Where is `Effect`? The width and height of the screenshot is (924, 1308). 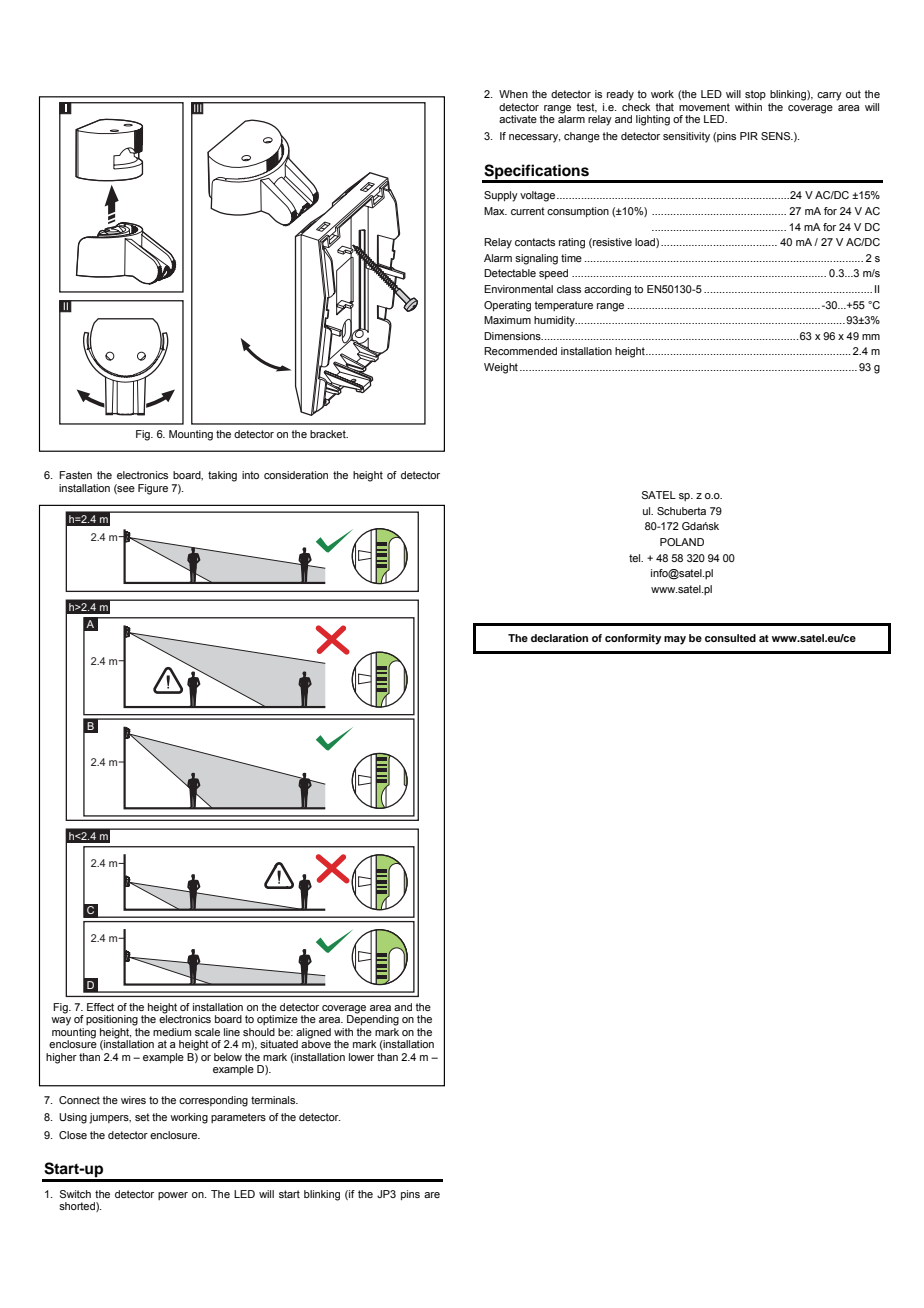
Effect is located at coordinates (100, 1007).
